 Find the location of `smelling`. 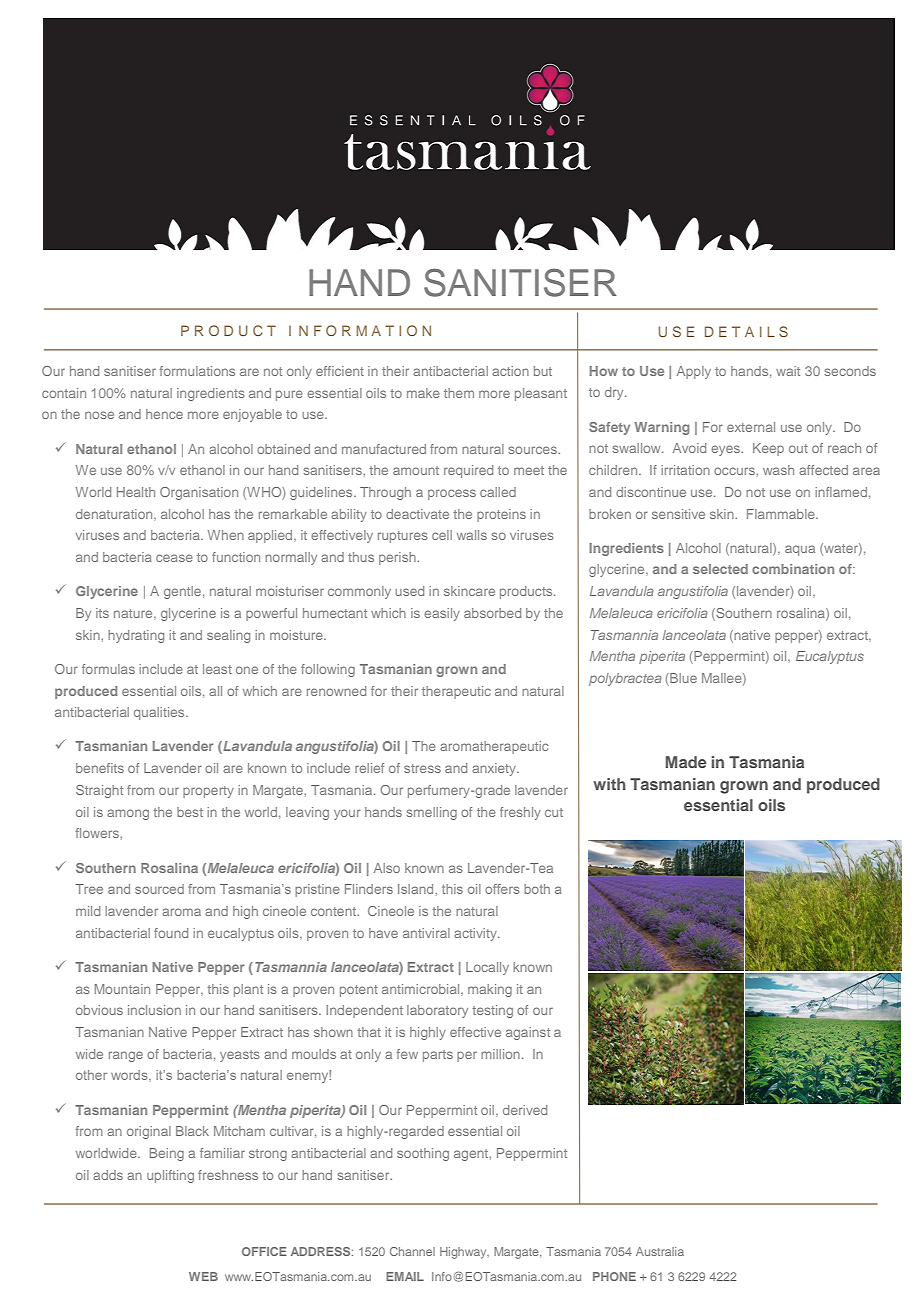

smelling is located at coordinates (431, 813).
